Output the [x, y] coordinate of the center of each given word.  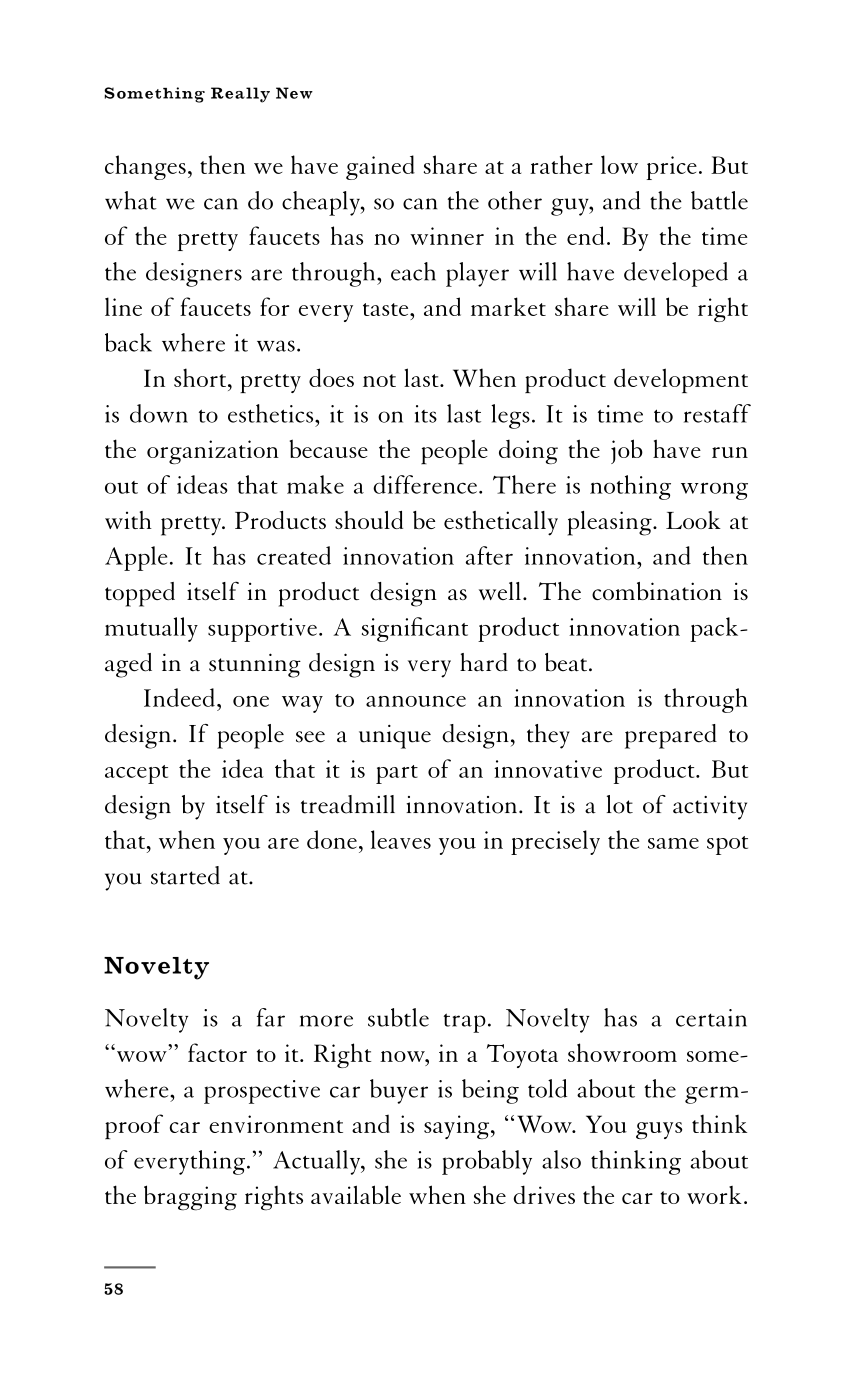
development [681, 380]
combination [657, 591]
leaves [401, 839]
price [671, 168]
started [185, 875]
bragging [190, 1198]
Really [240, 95]
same [673, 843]
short [201, 377]
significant [415, 629]
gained [380, 167]
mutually [151, 629]
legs [510, 416]
